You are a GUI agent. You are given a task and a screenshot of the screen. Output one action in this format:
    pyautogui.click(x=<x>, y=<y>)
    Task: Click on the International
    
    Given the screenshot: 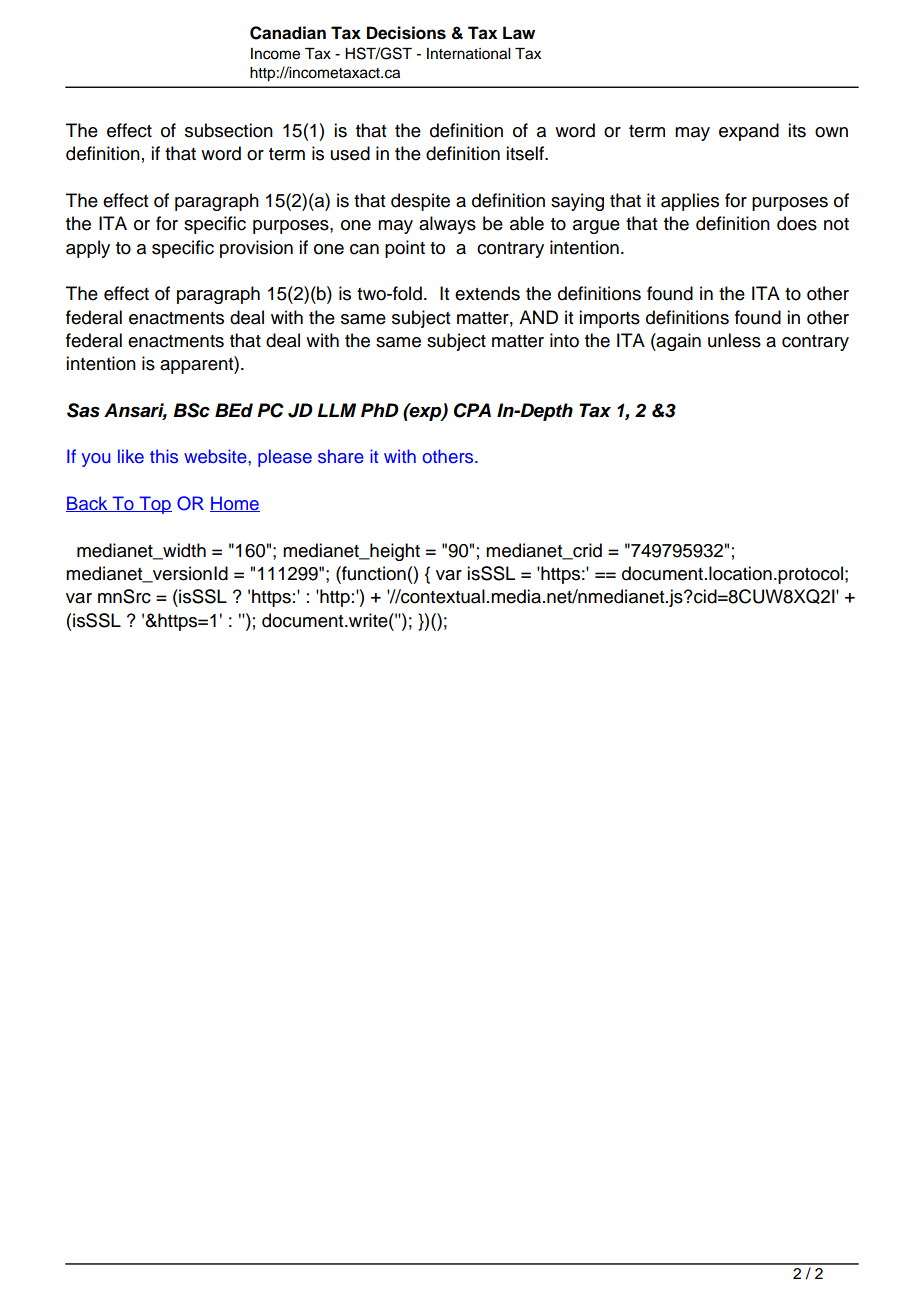 What is the action you would take?
    pyautogui.click(x=468, y=54)
